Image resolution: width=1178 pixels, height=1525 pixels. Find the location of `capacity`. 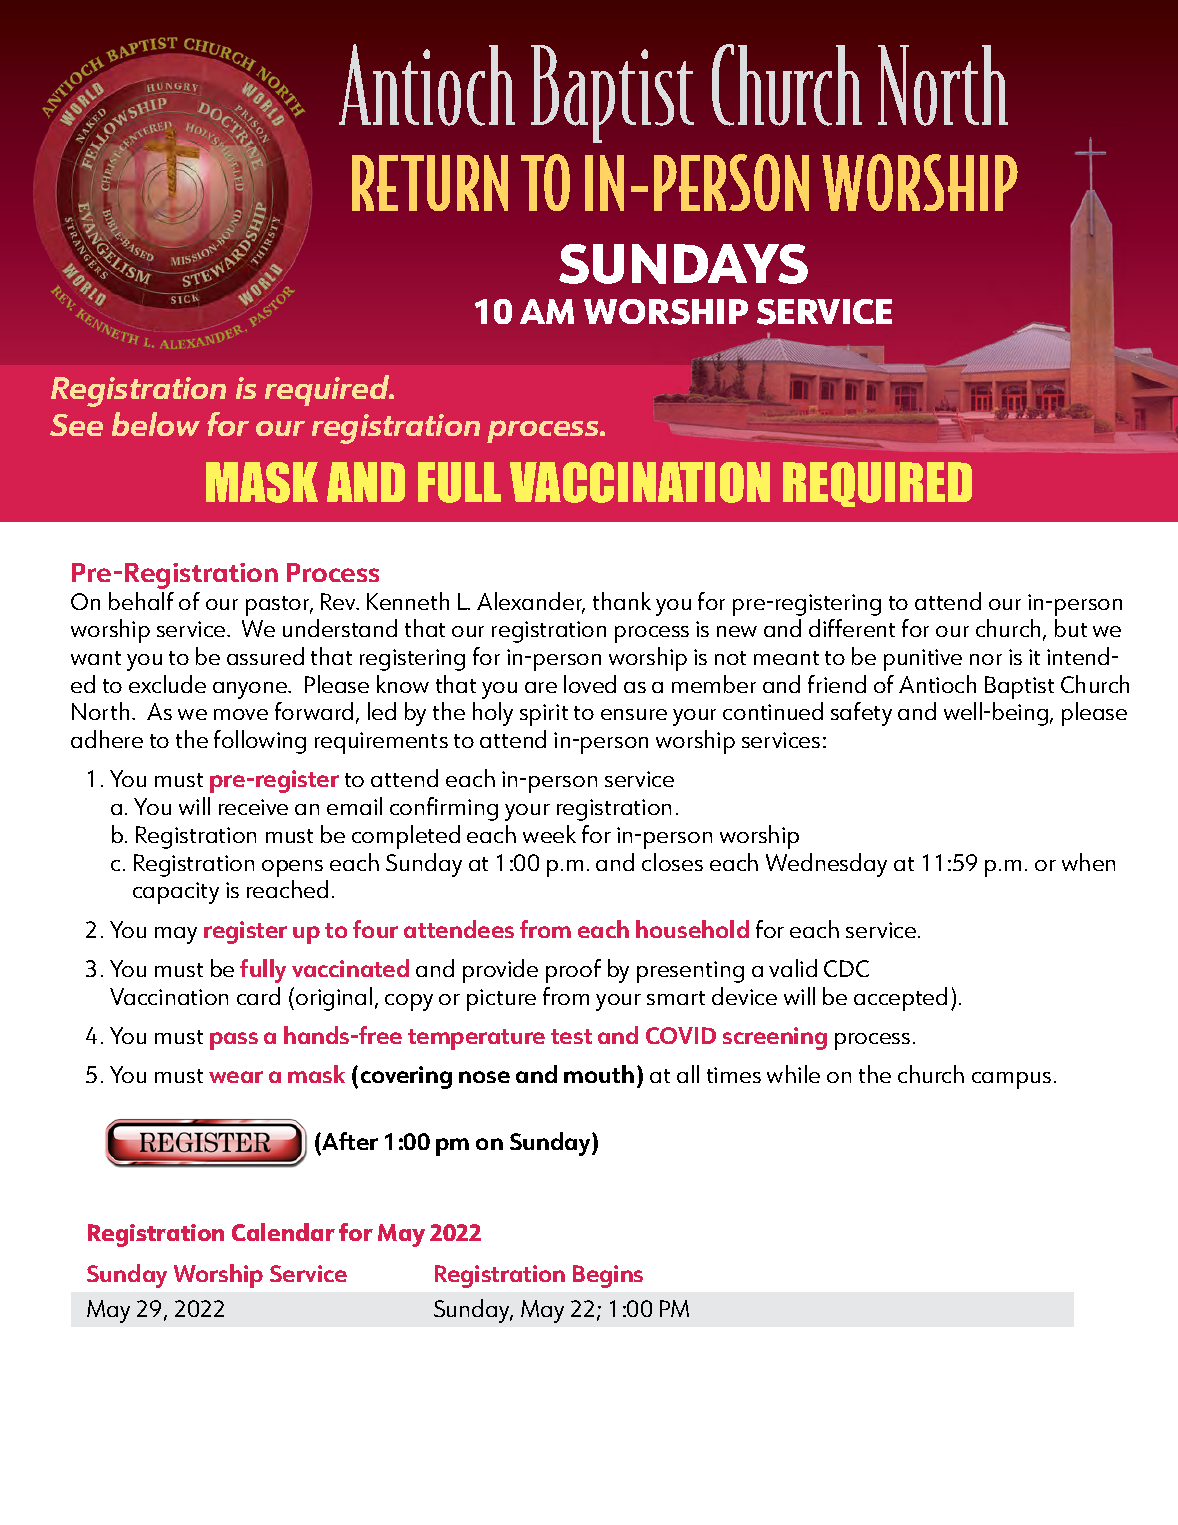

capacity is located at coordinates (176, 893).
